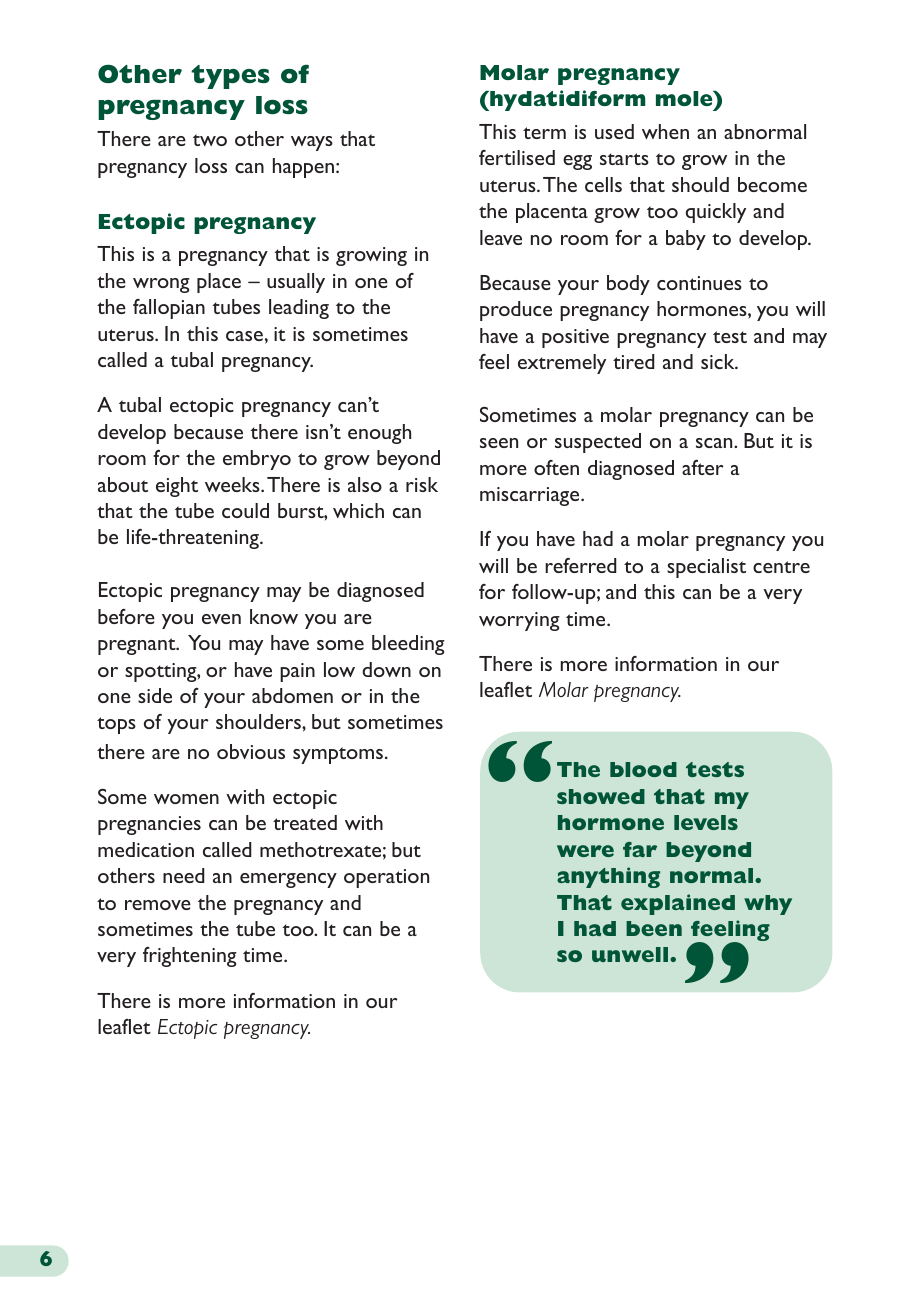  What do you see at coordinates (386, 669) in the screenshot?
I see `down` at bounding box center [386, 669].
